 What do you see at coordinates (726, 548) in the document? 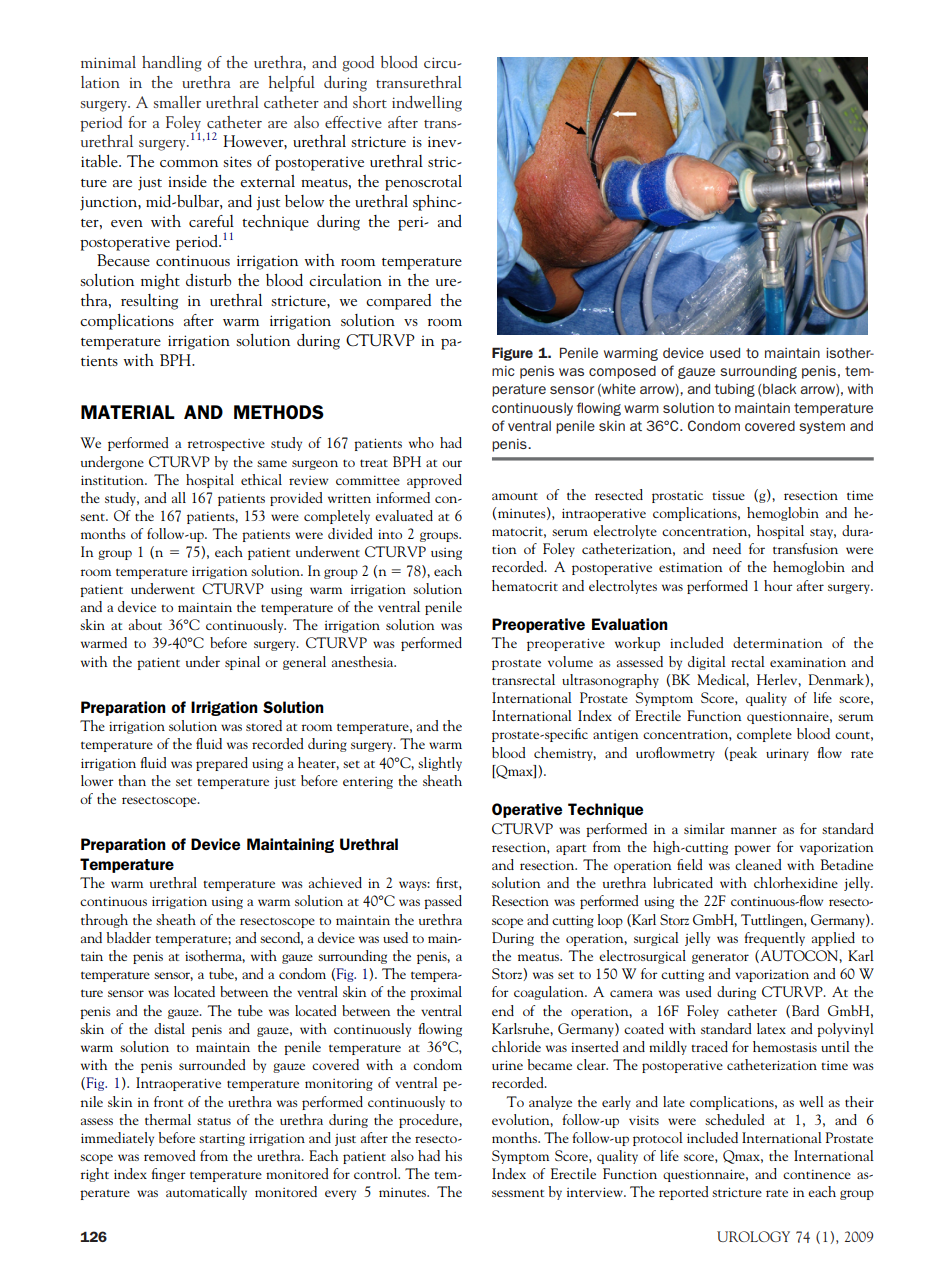
I see `need` at bounding box center [726, 548].
